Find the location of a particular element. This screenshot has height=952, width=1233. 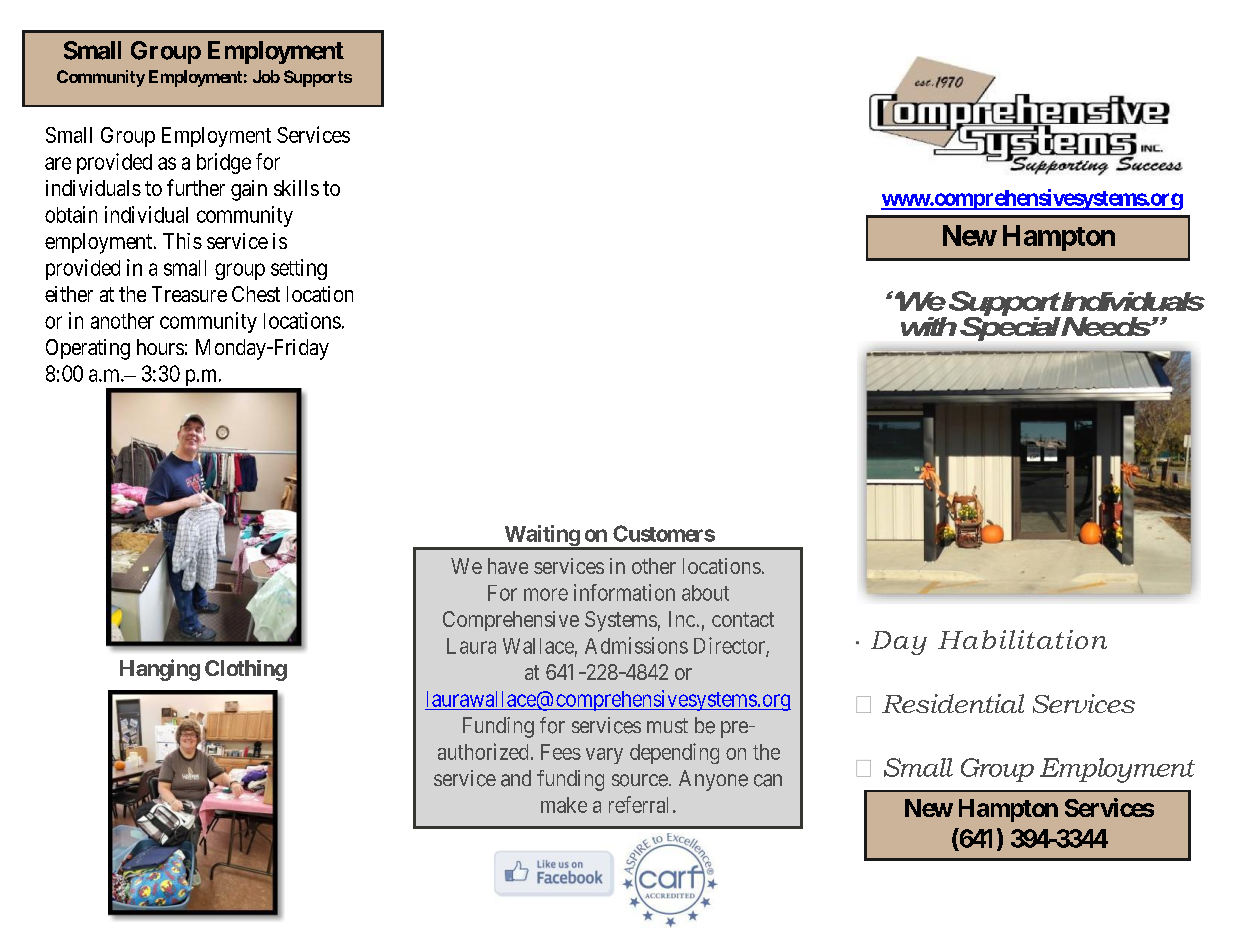

skills is located at coordinates (296, 188).
